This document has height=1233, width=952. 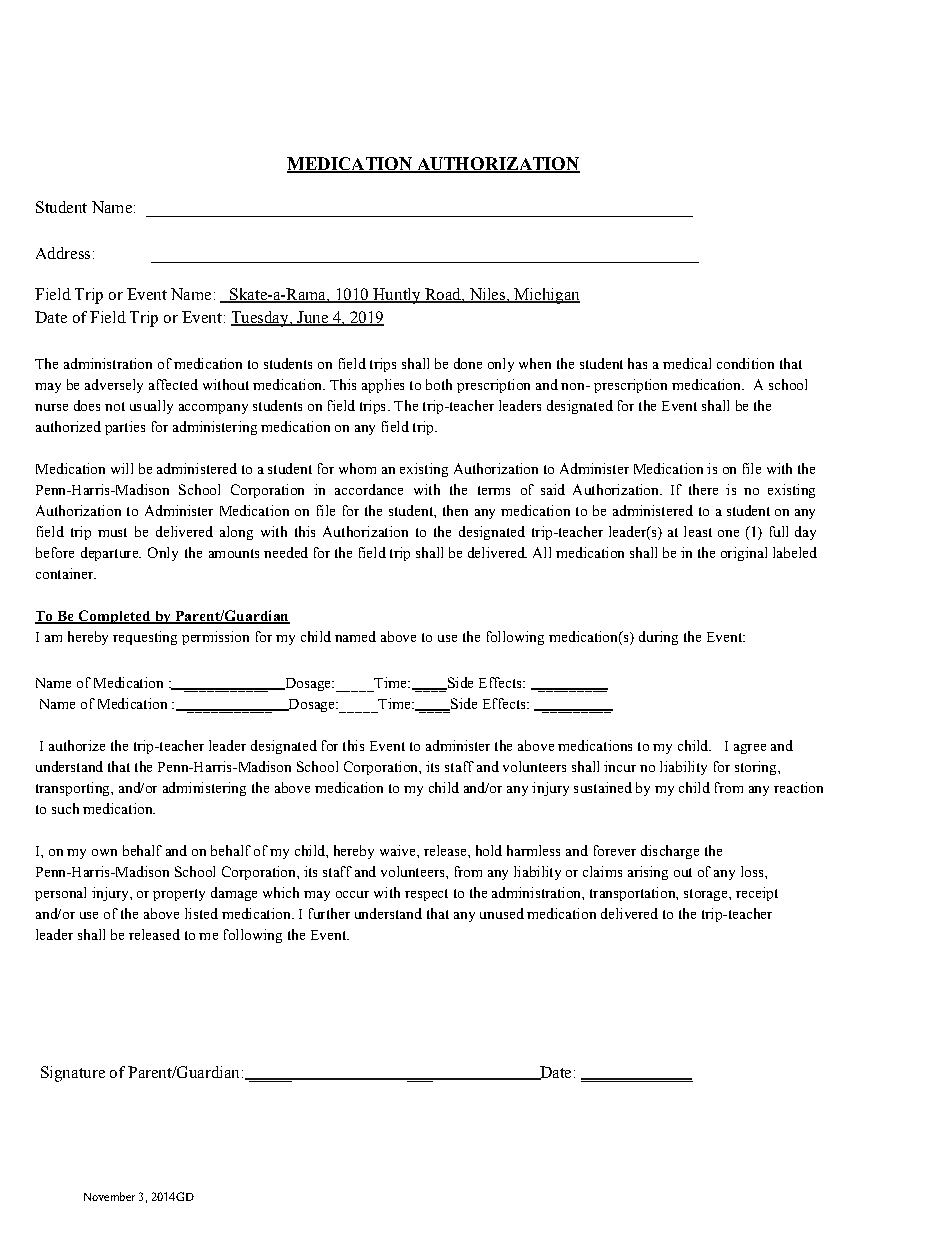 What do you see at coordinates (109, 1196) in the document?
I see `November` at bounding box center [109, 1196].
